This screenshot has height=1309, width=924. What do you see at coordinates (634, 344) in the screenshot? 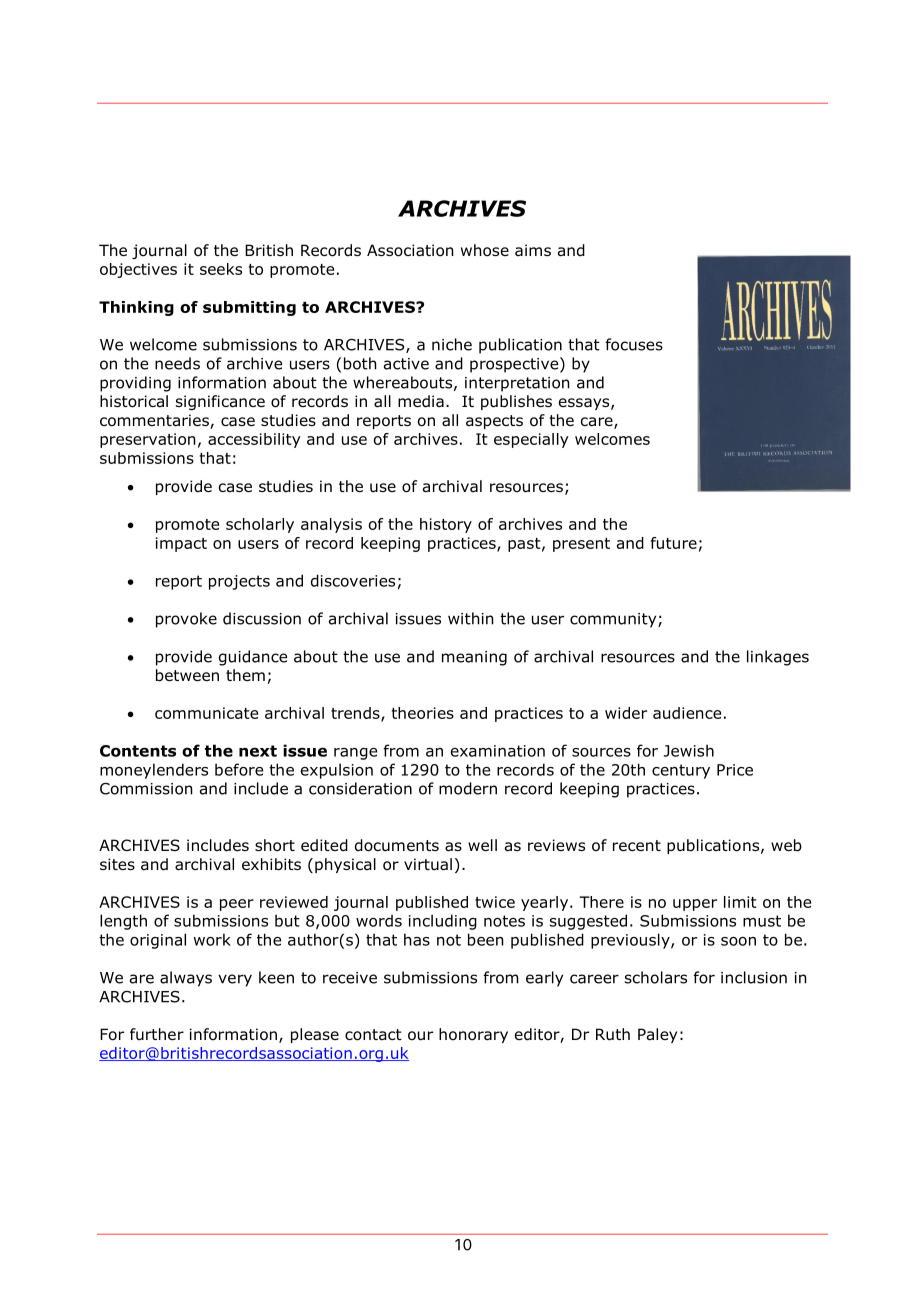
I see `focuses` at bounding box center [634, 344].
